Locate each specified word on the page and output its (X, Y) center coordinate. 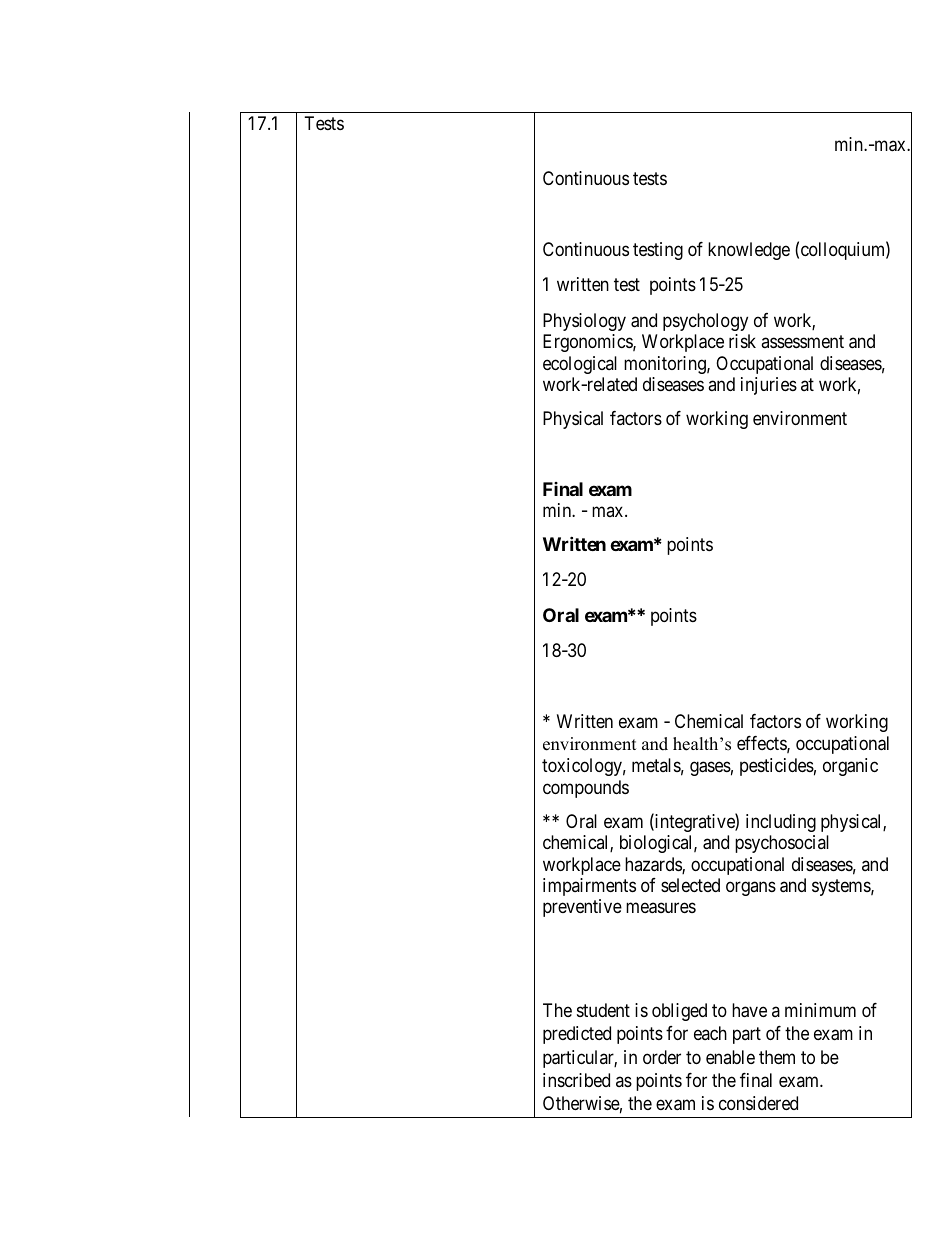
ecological (580, 365)
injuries (769, 386)
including (781, 823)
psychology (705, 322)
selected (690, 885)
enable (730, 1057)
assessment (802, 342)
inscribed (576, 1080)
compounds (586, 789)
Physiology (584, 322)
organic (850, 767)
